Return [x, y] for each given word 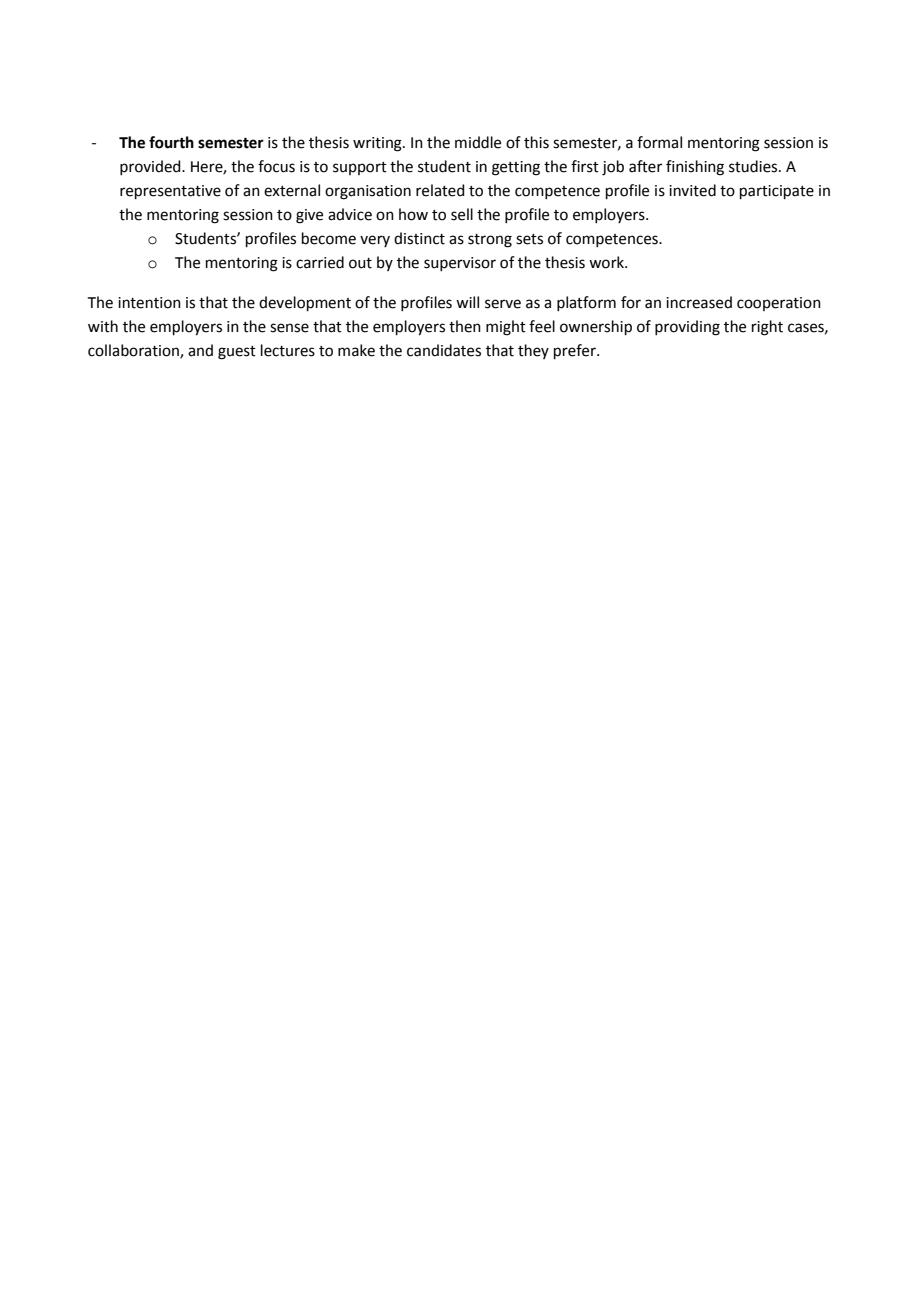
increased [699, 302]
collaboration [134, 351]
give [309, 216]
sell [462, 214]
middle [478, 142]
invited [692, 190]
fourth [171, 142]
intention [149, 303]
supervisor [460, 264]
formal [659, 142]
